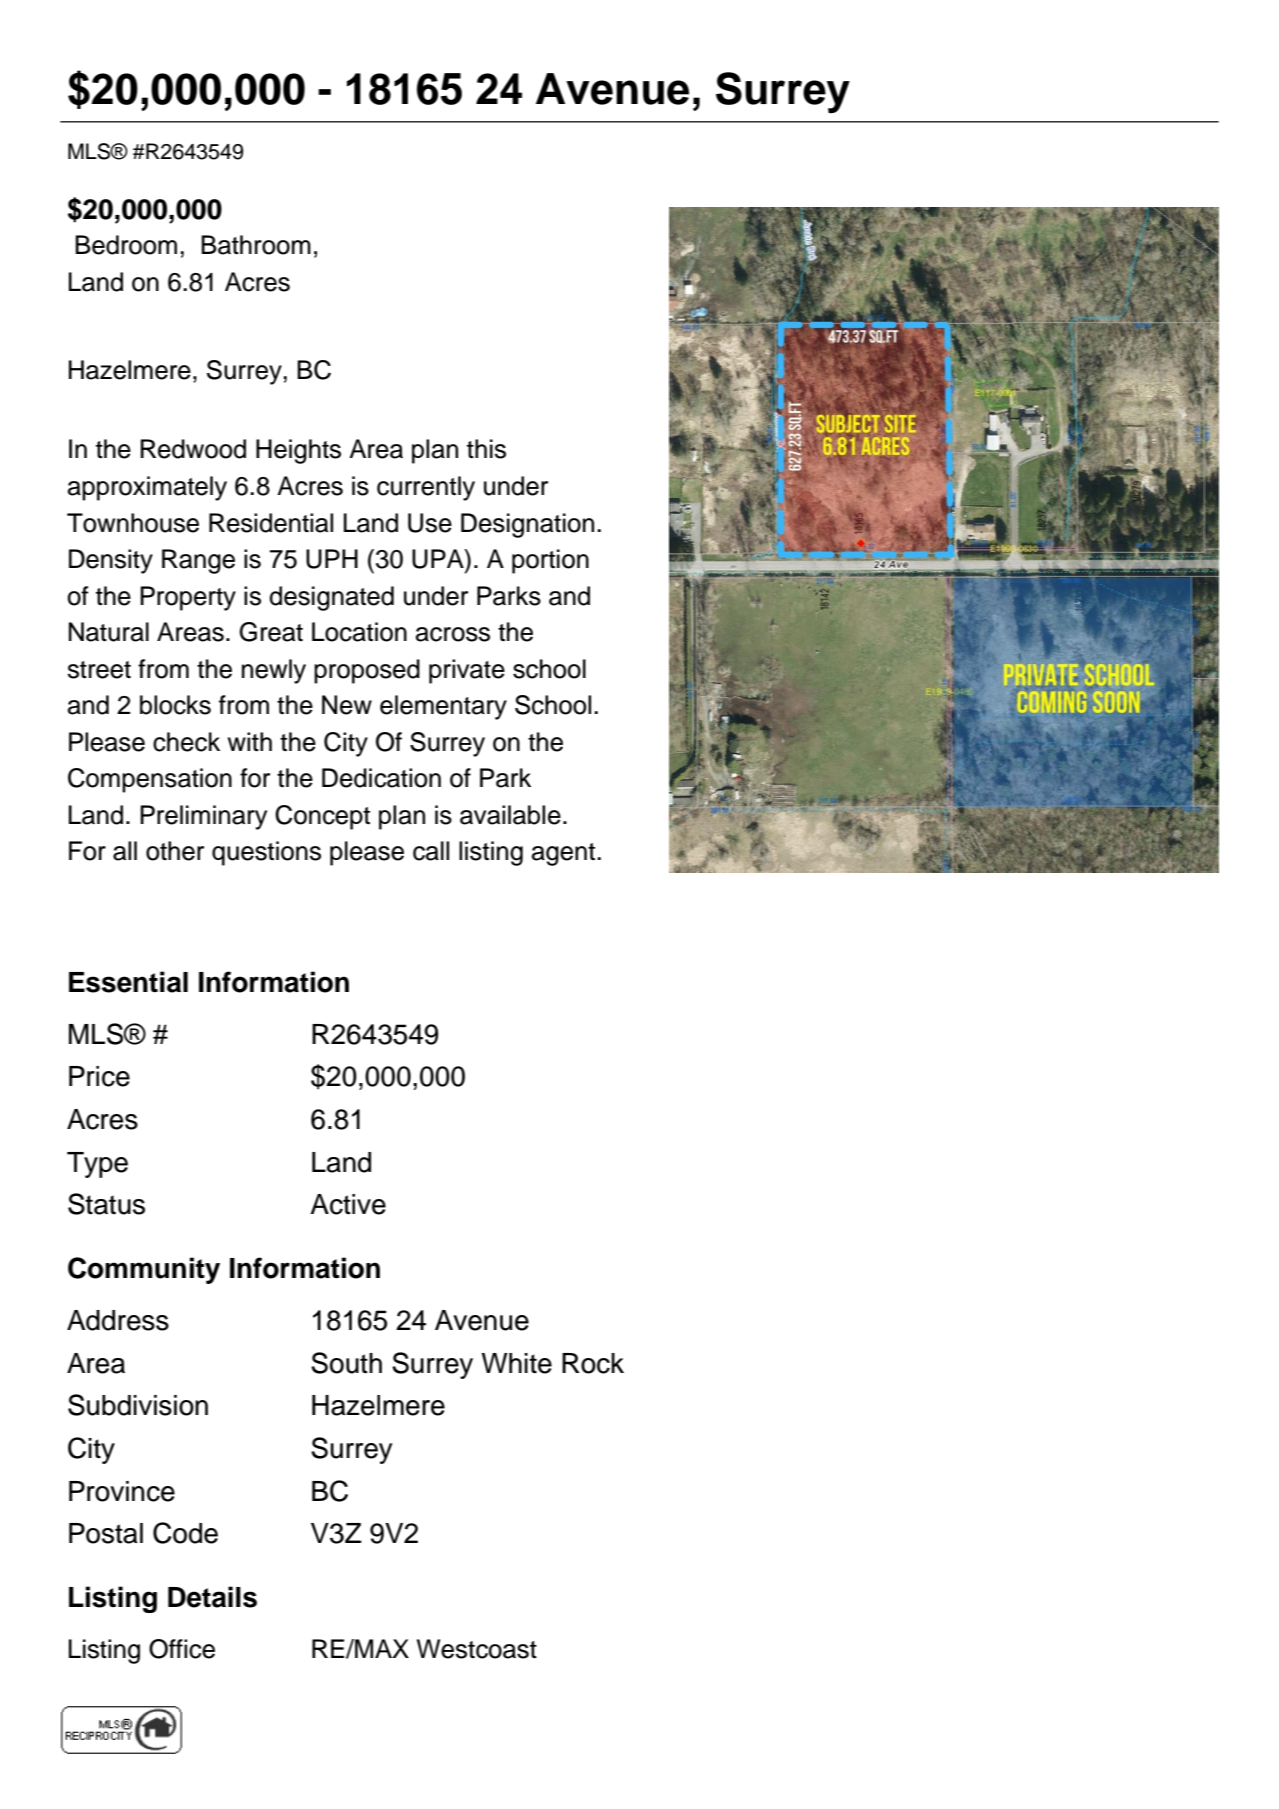 This screenshot has width=1279, height=1809. What do you see at coordinates (348, 1204) in the screenshot?
I see `Active` at bounding box center [348, 1204].
